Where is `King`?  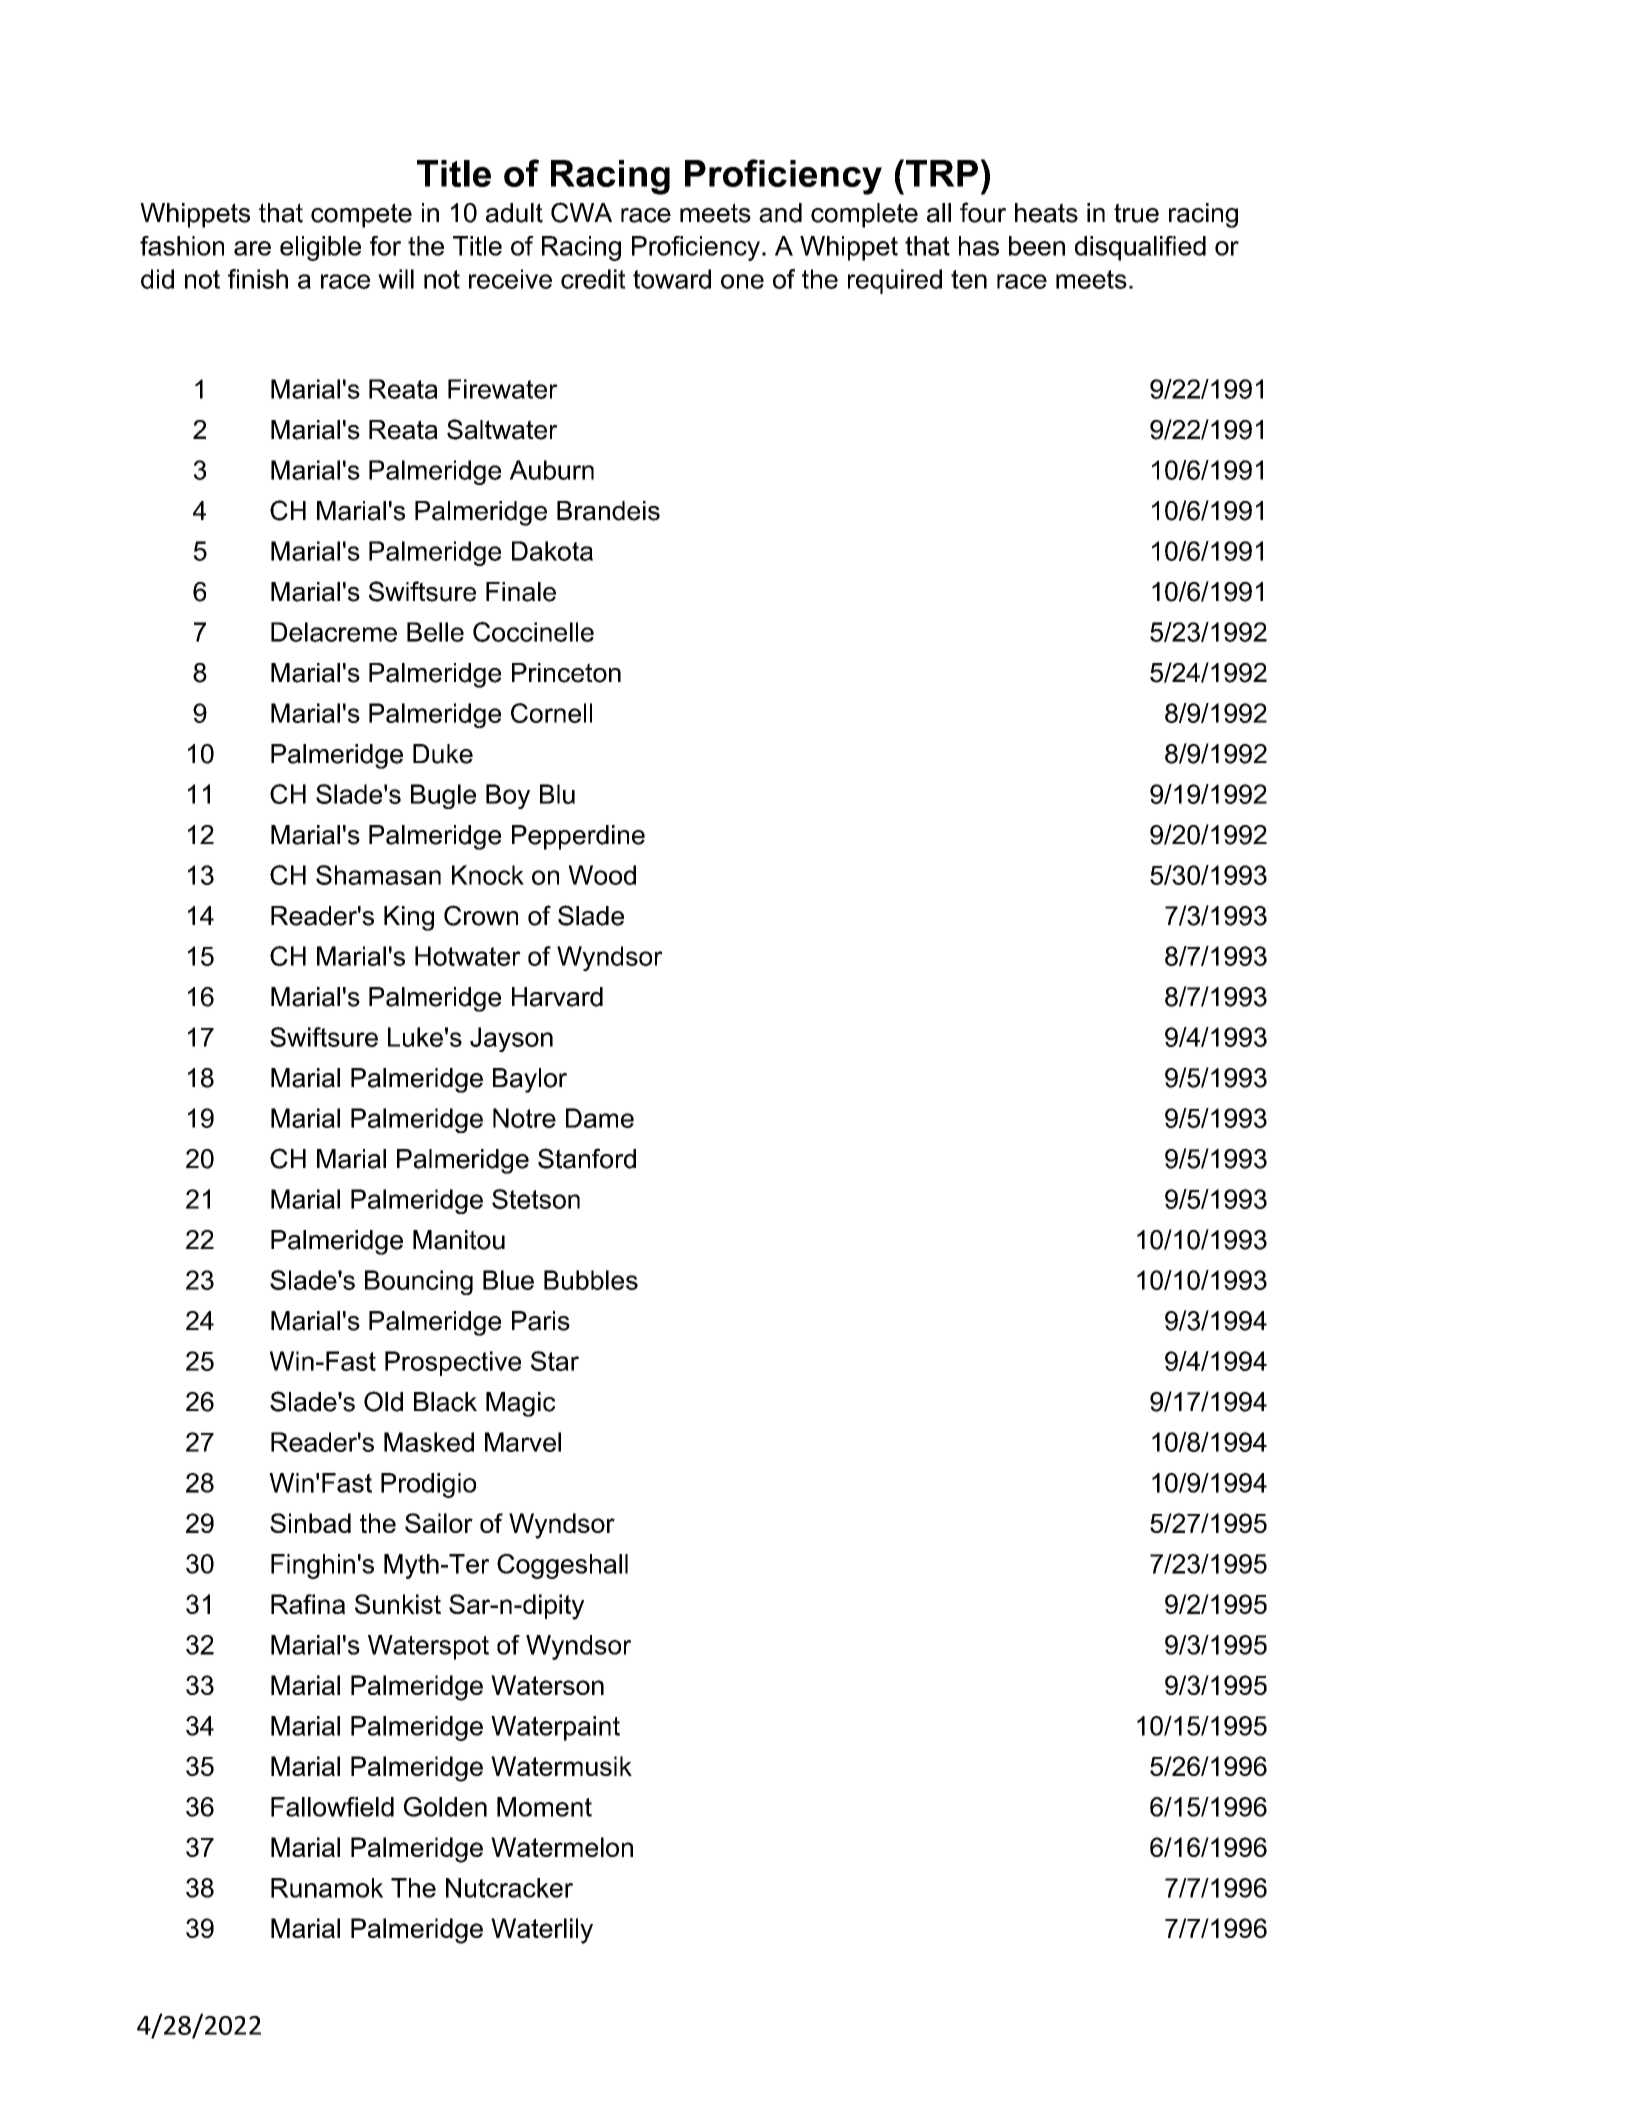 King is located at coordinates (409, 918).
